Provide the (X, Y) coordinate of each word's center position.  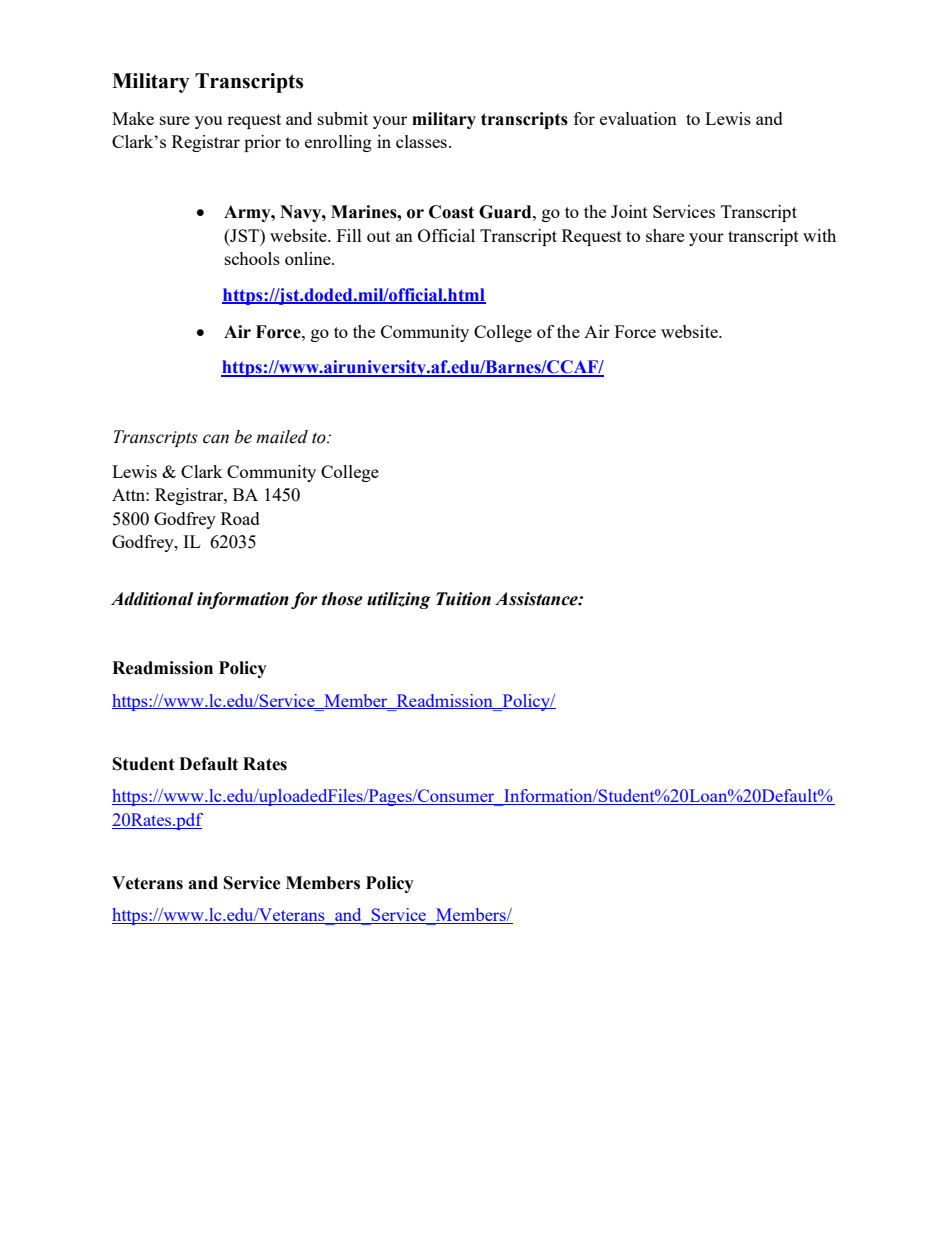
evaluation (638, 118)
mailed (282, 437)
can (216, 439)
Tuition (463, 599)
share (665, 235)
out (379, 236)
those (342, 599)
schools (252, 258)
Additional (152, 599)
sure (175, 120)
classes (421, 141)
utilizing (399, 600)
